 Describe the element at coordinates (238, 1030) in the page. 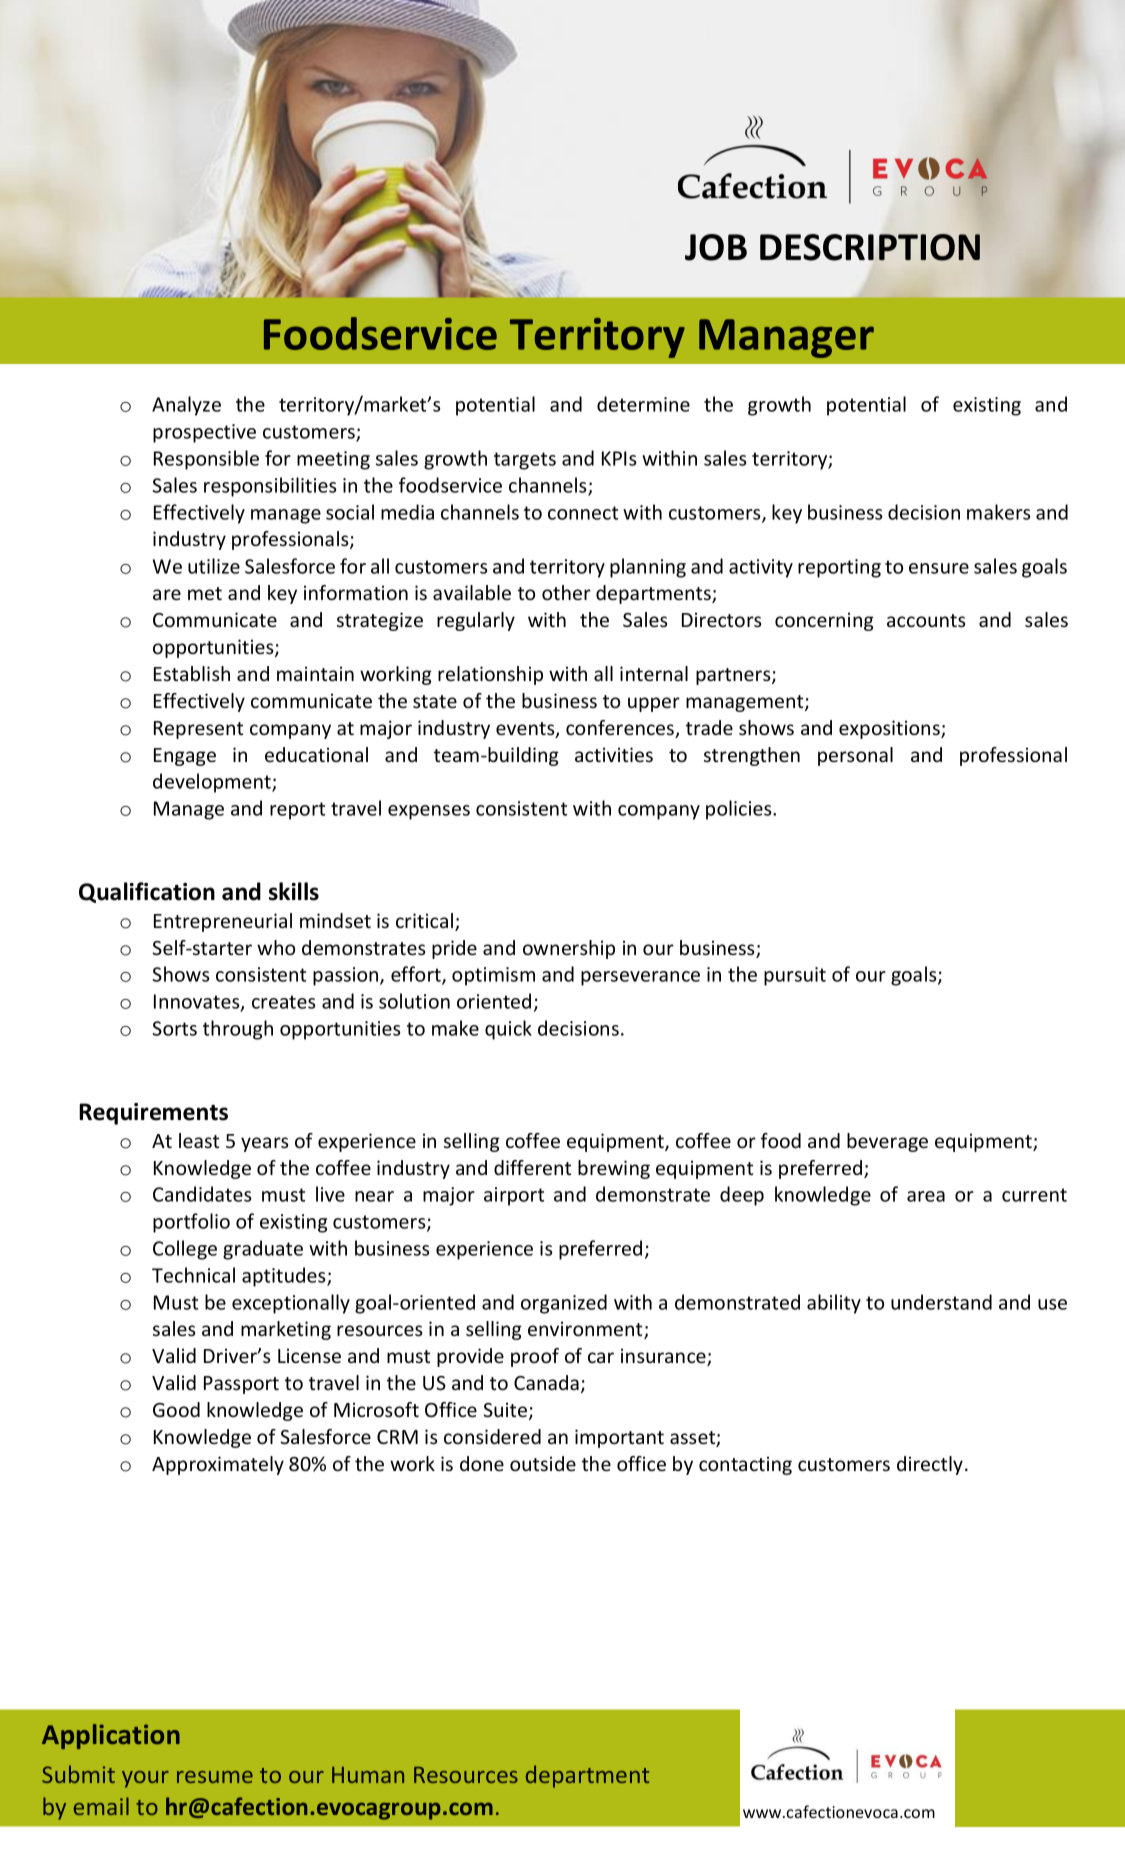

I see `through` at that location.
